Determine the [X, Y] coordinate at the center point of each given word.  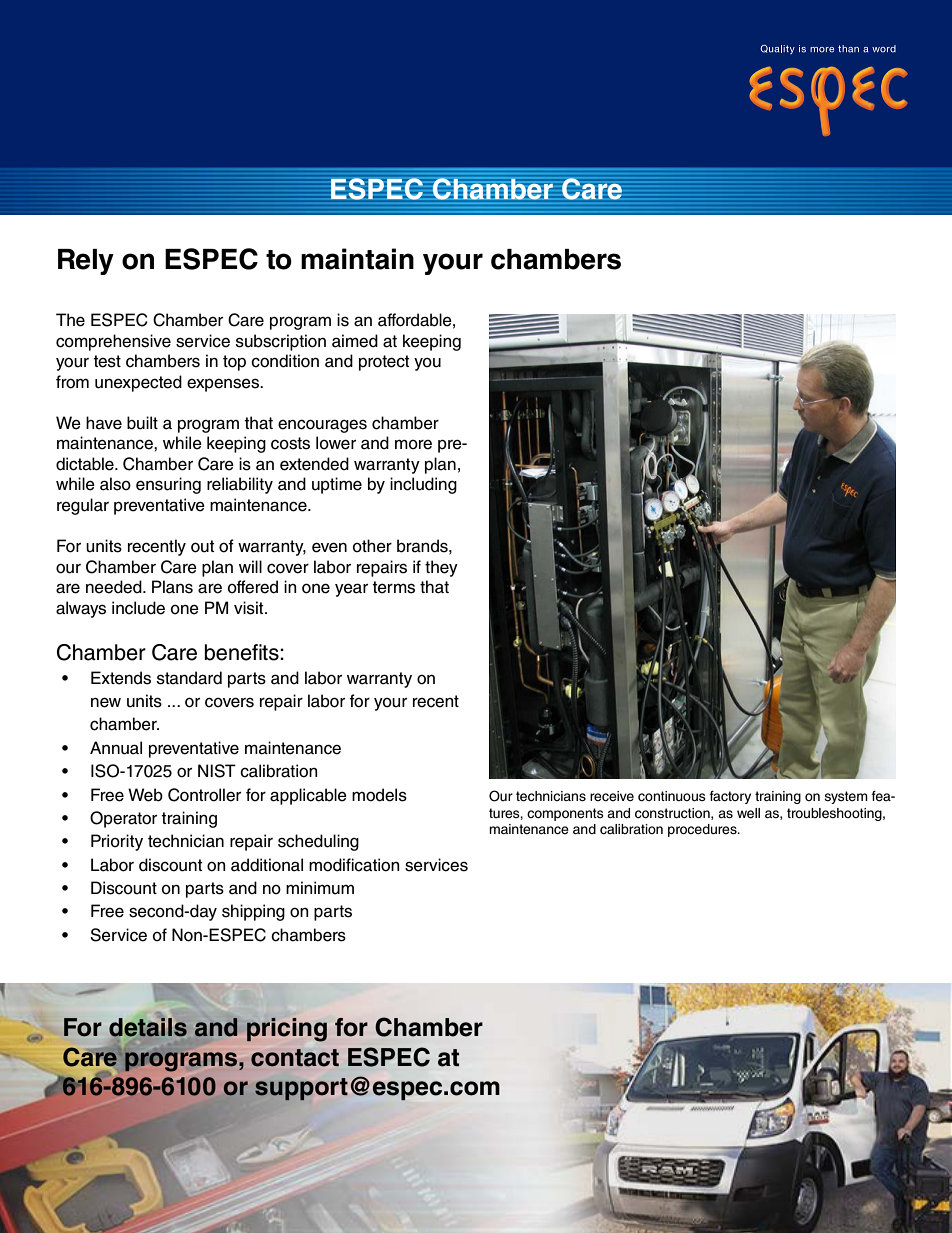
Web [145, 795]
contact [295, 1058]
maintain [357, 259]
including [423, 485]
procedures [703, 830]
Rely [86, 262]
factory [730, 797]
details [147, 1027]
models [379, 795]
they [441, 568]
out [203, 546]
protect [384, 363]
